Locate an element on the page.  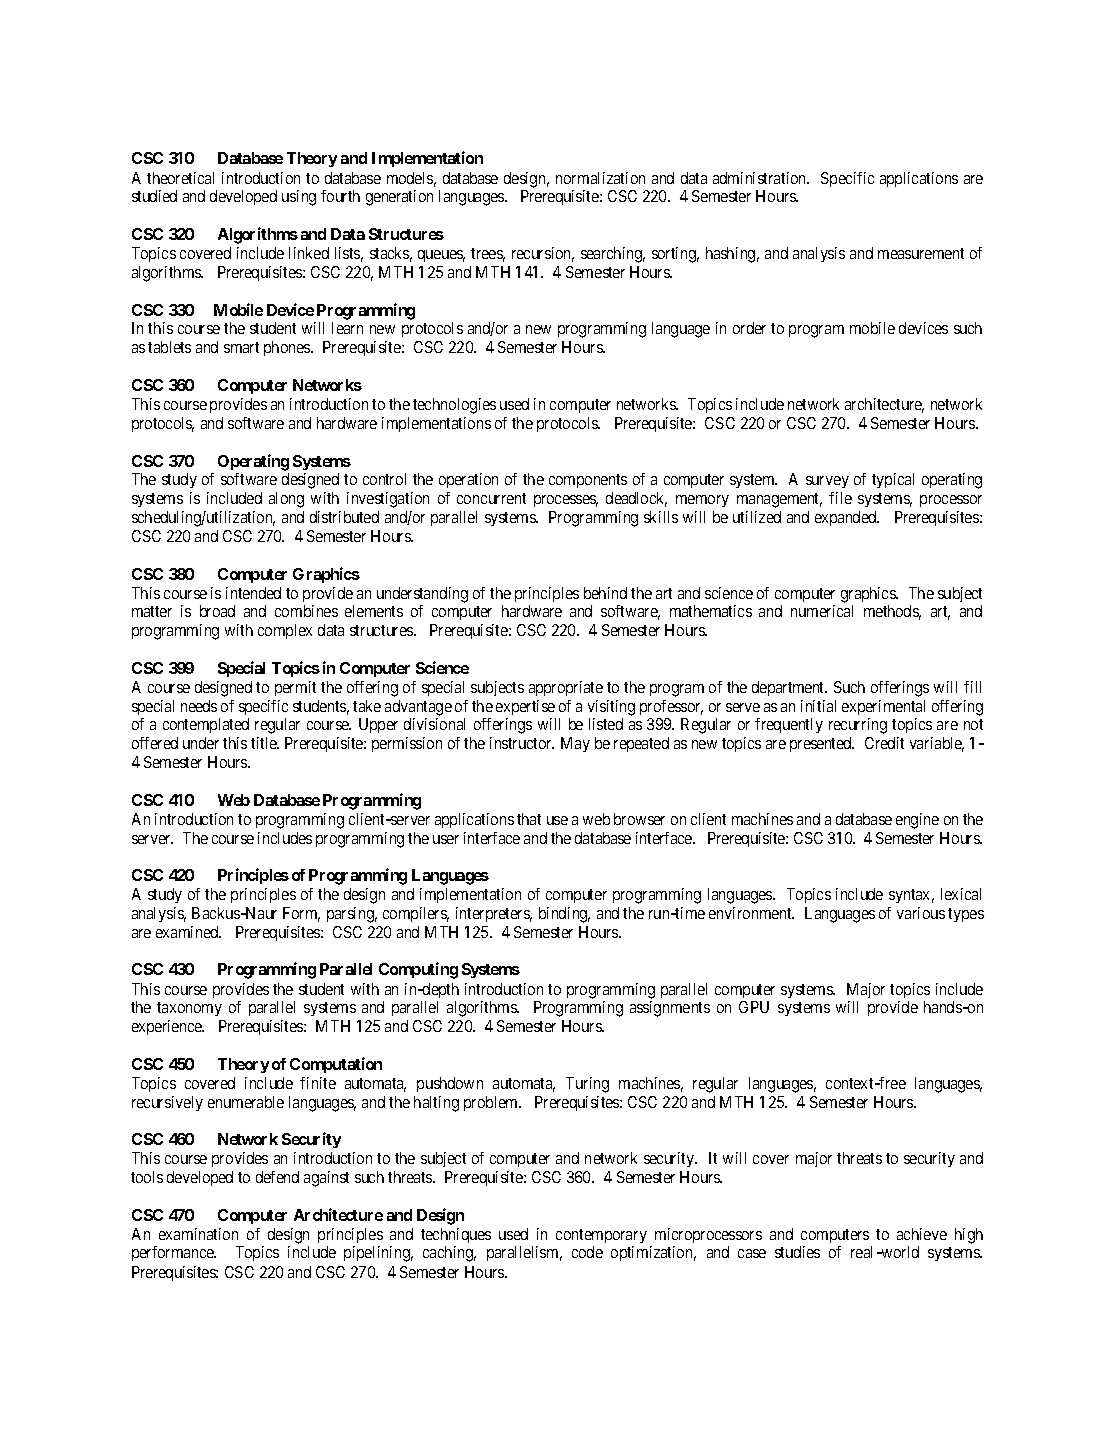
achieve is located at coordinates (922, 1234).
